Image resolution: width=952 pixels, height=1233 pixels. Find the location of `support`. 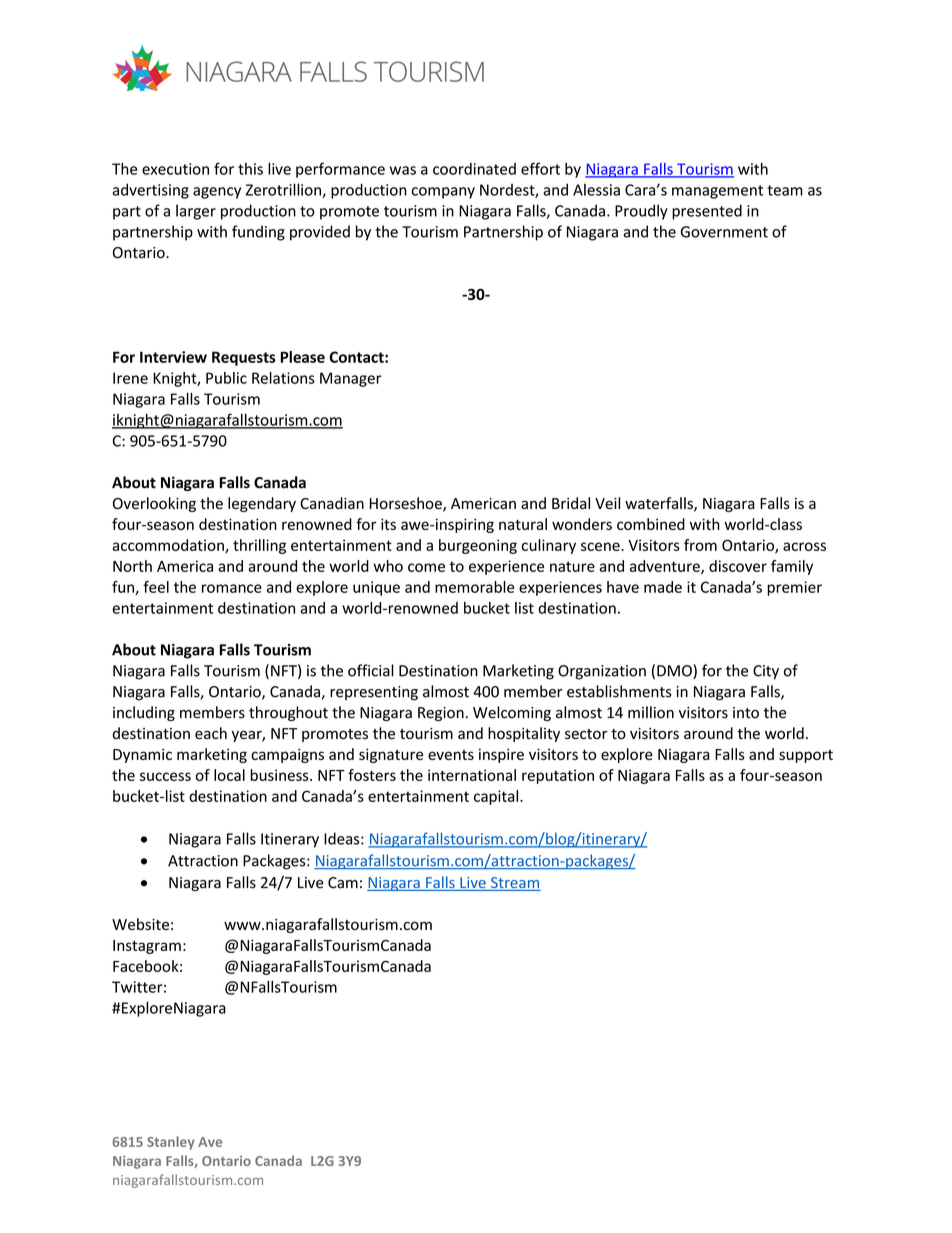

support is located at coordinates (806, 756).
